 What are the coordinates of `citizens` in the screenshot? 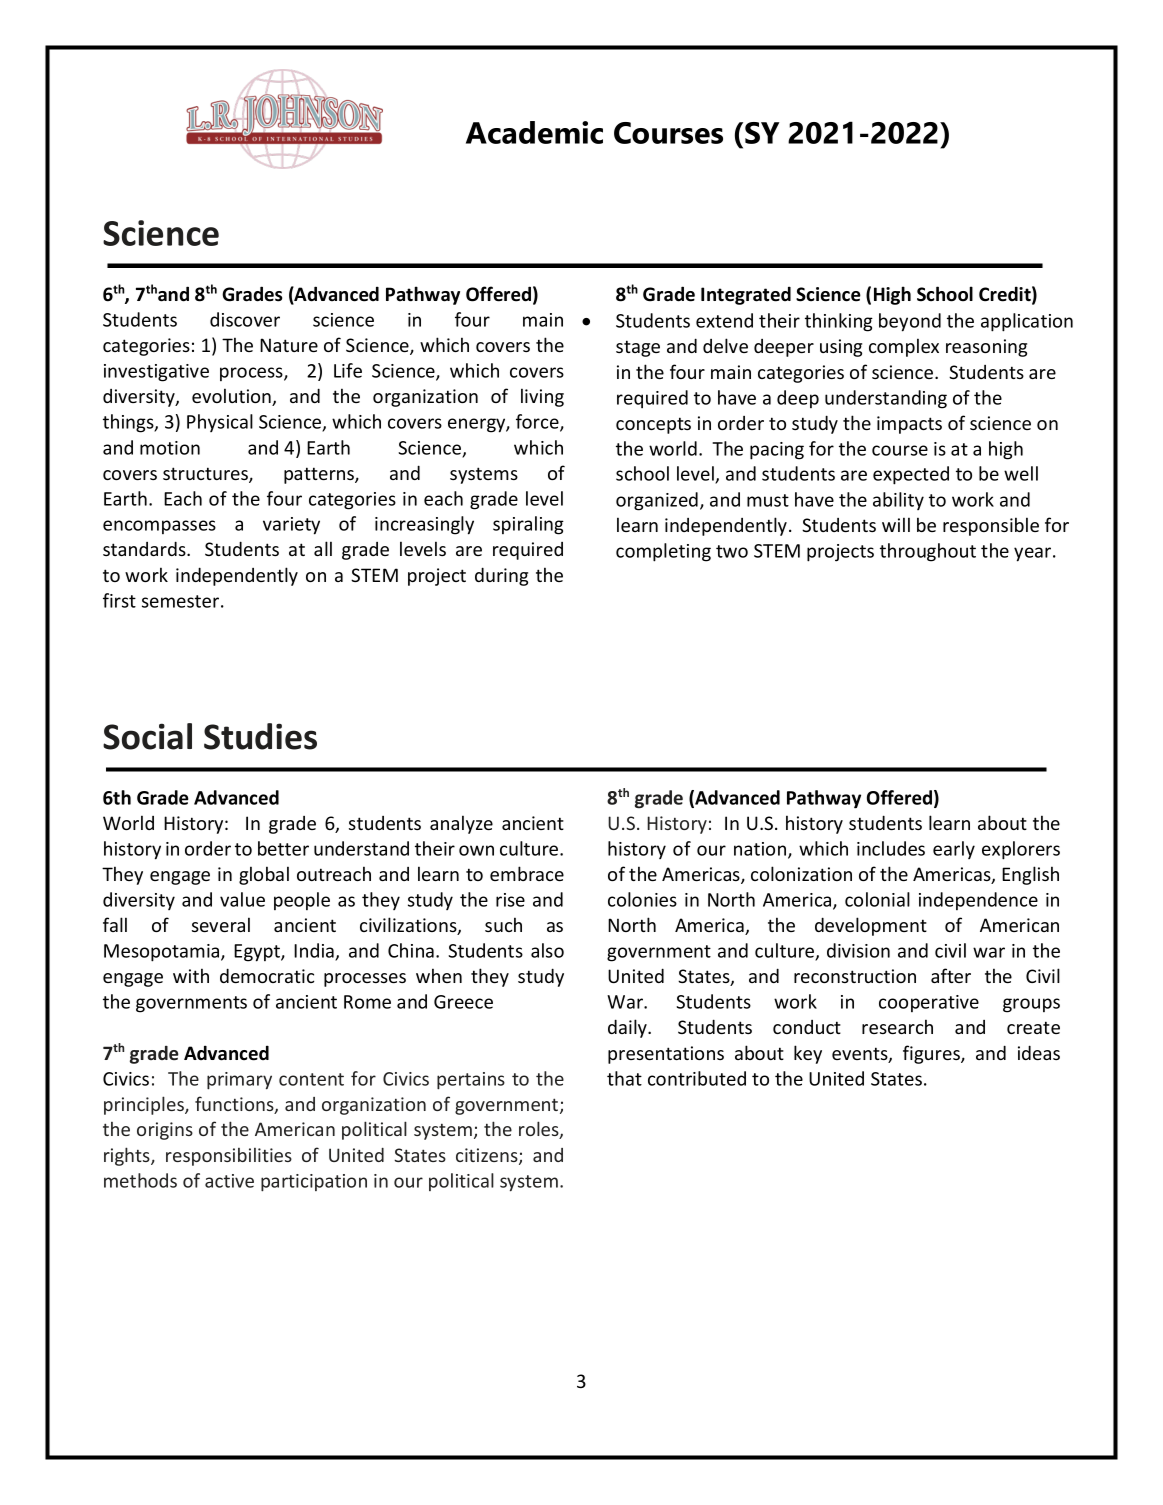 It's located at (488, 1156).
